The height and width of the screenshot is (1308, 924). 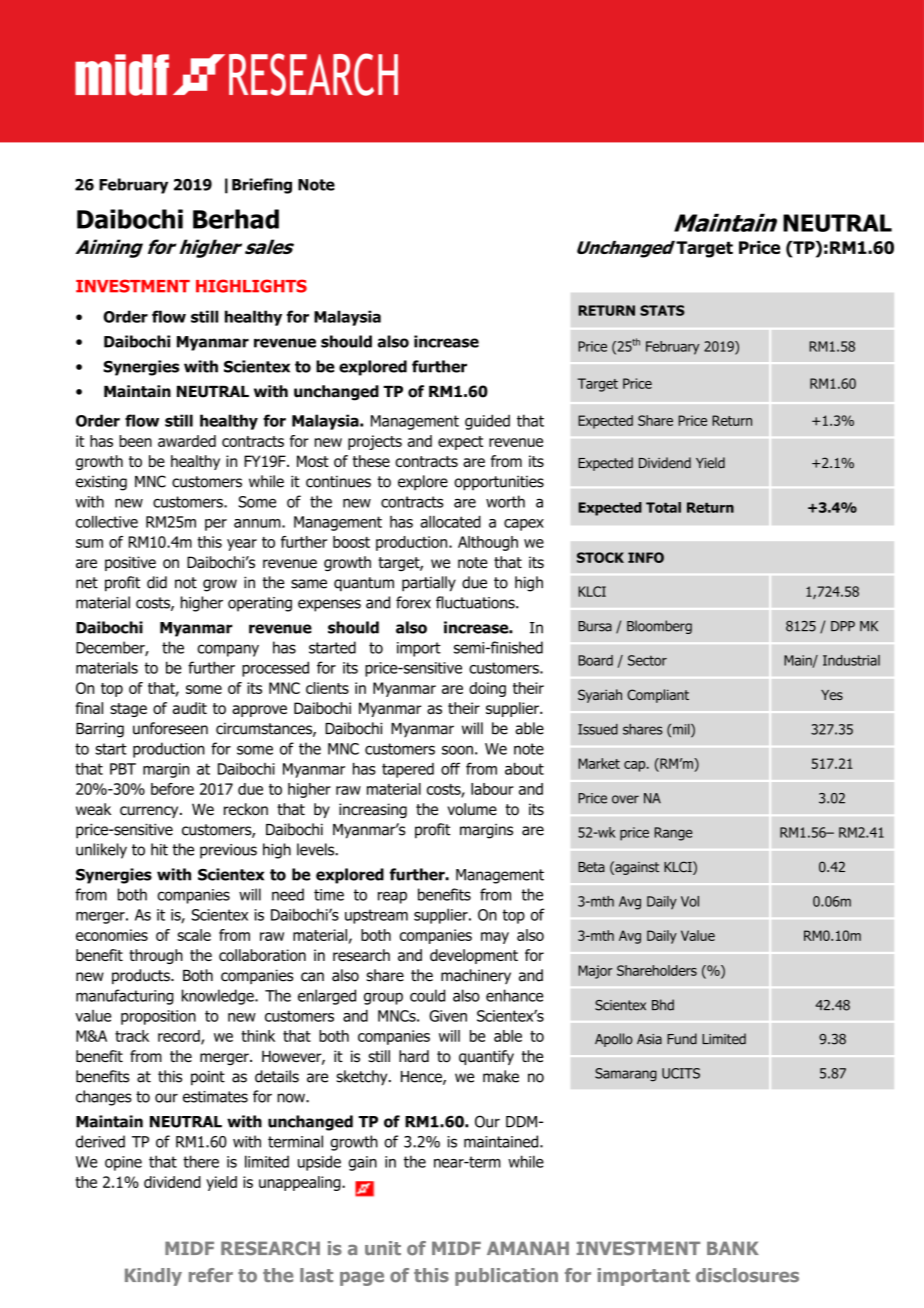 What do you see at coordinates (843, 626) in the screenshot?
I see `DPP` at bounding box center [843, 626].
